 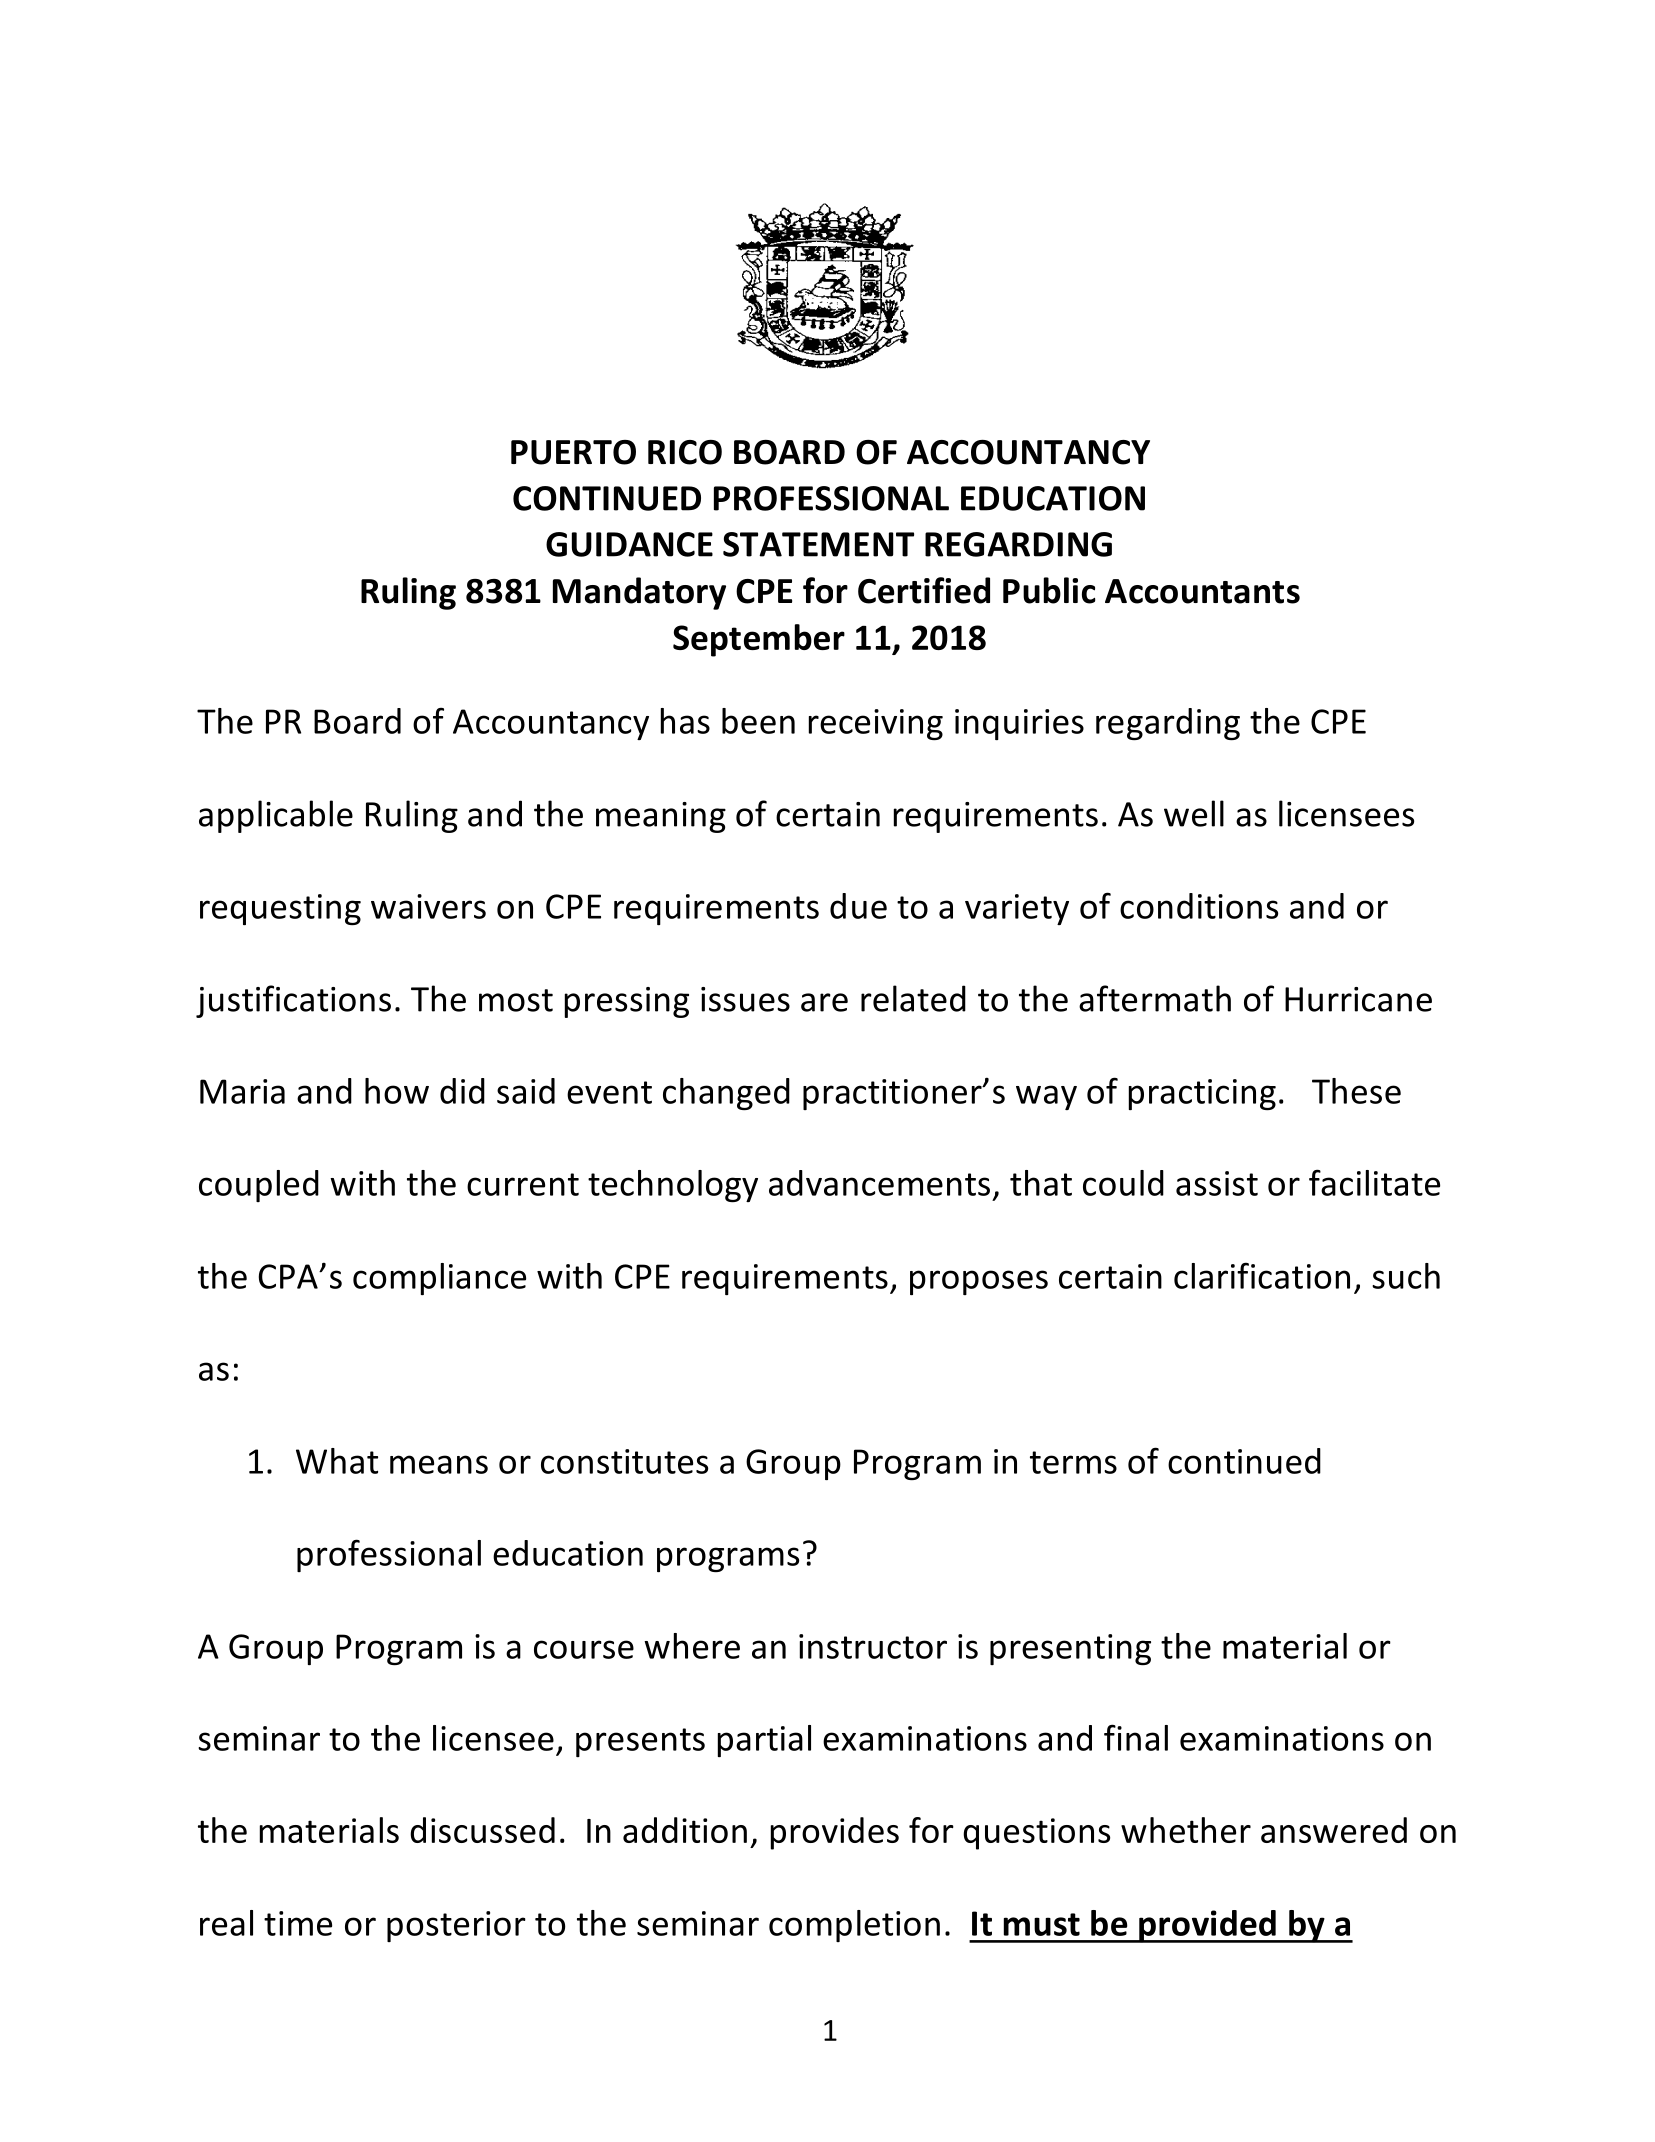 What do you see at coordinates (818, 544) in the document?
I see `STATEMENT` at bounding box center [818, 544].
